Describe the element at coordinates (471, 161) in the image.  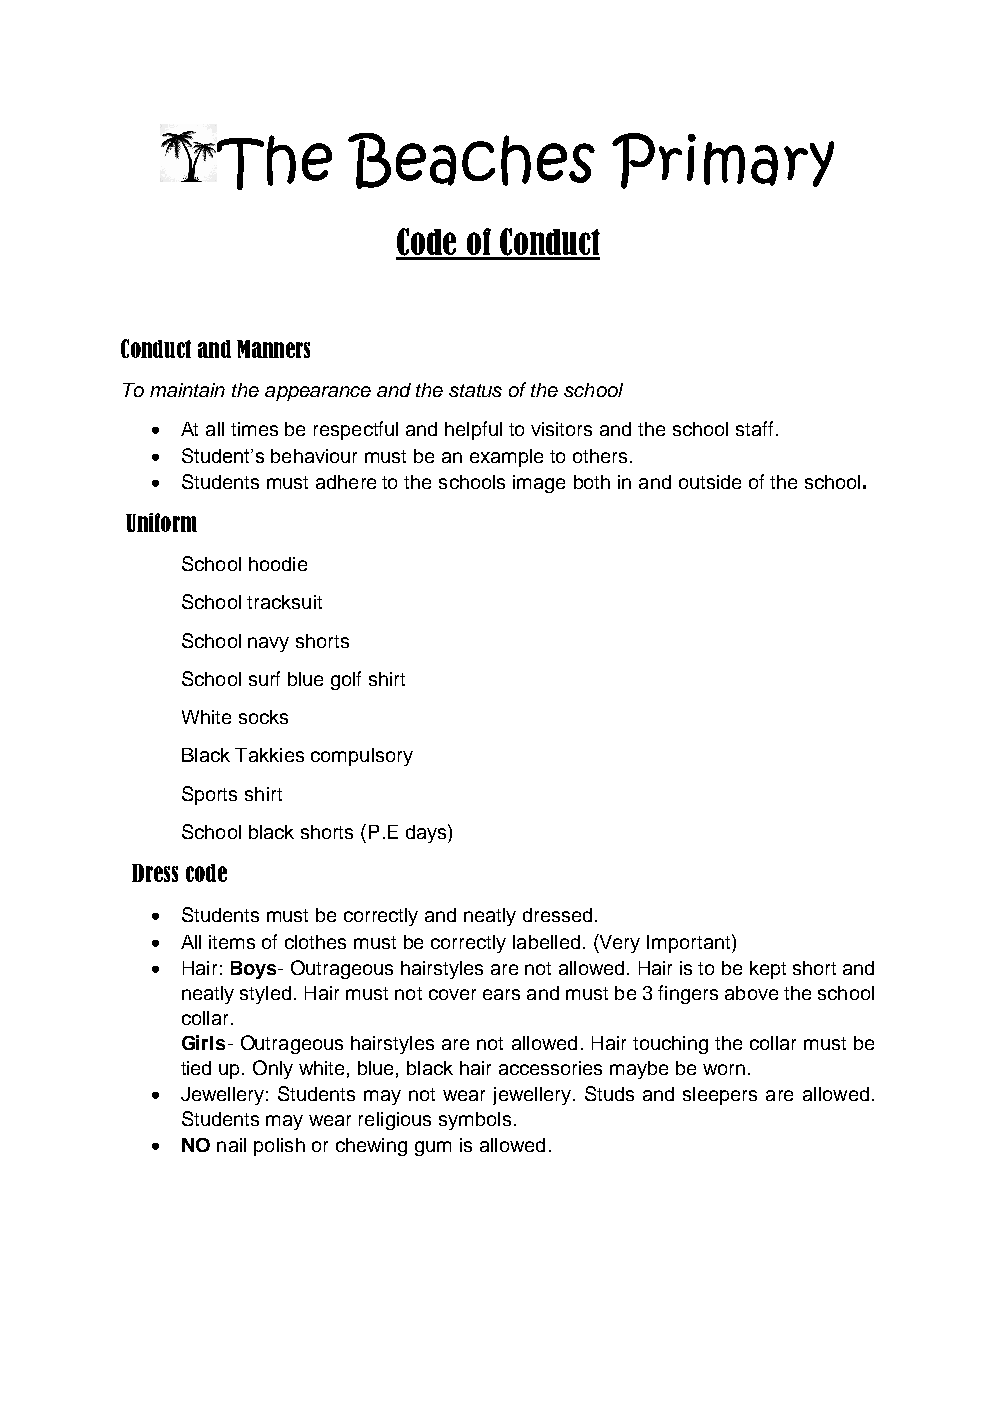
I see `Beaches` at that location.
